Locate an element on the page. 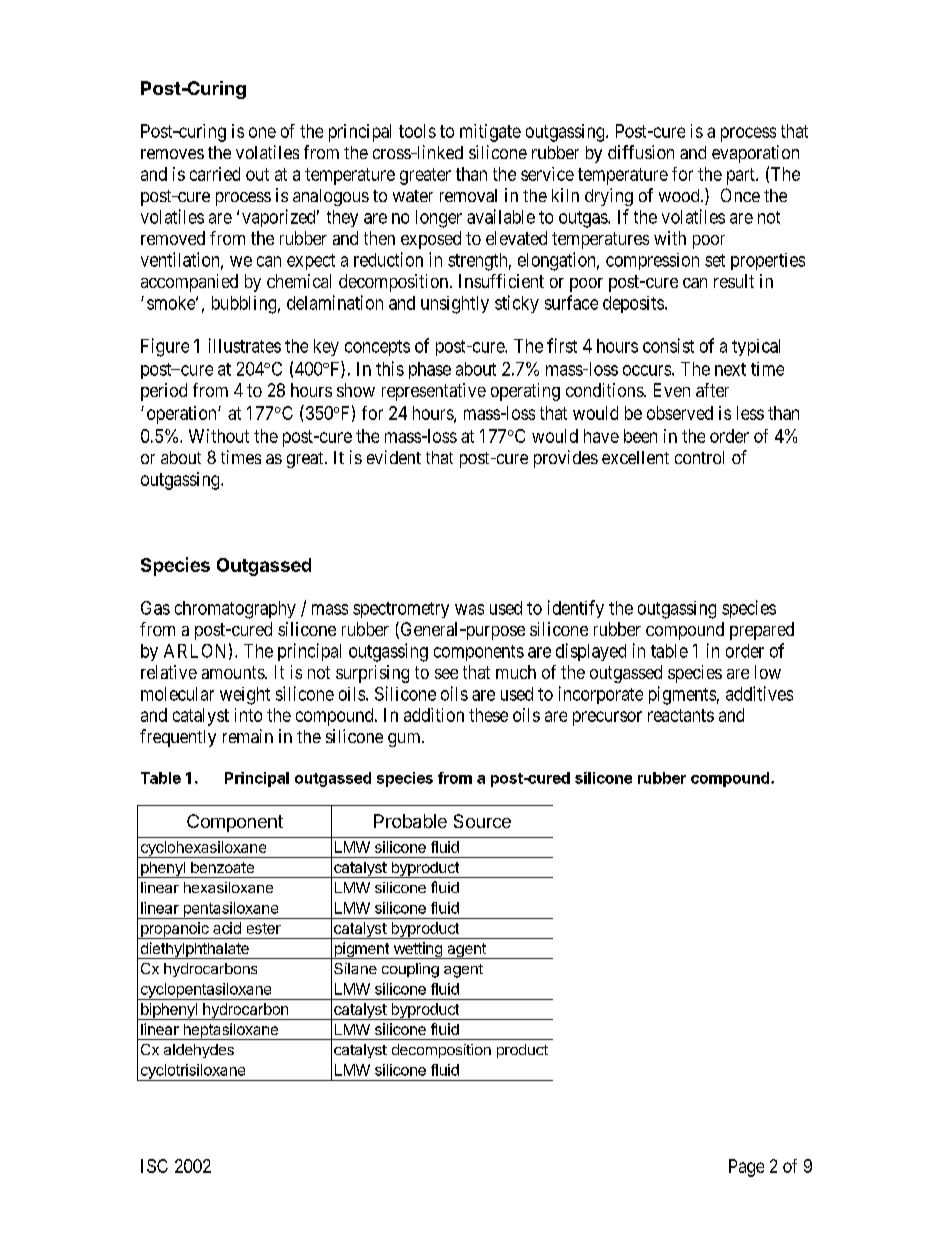 The height and width of the image is (1233, 952). Page is located at coordinates (746, 1168).
